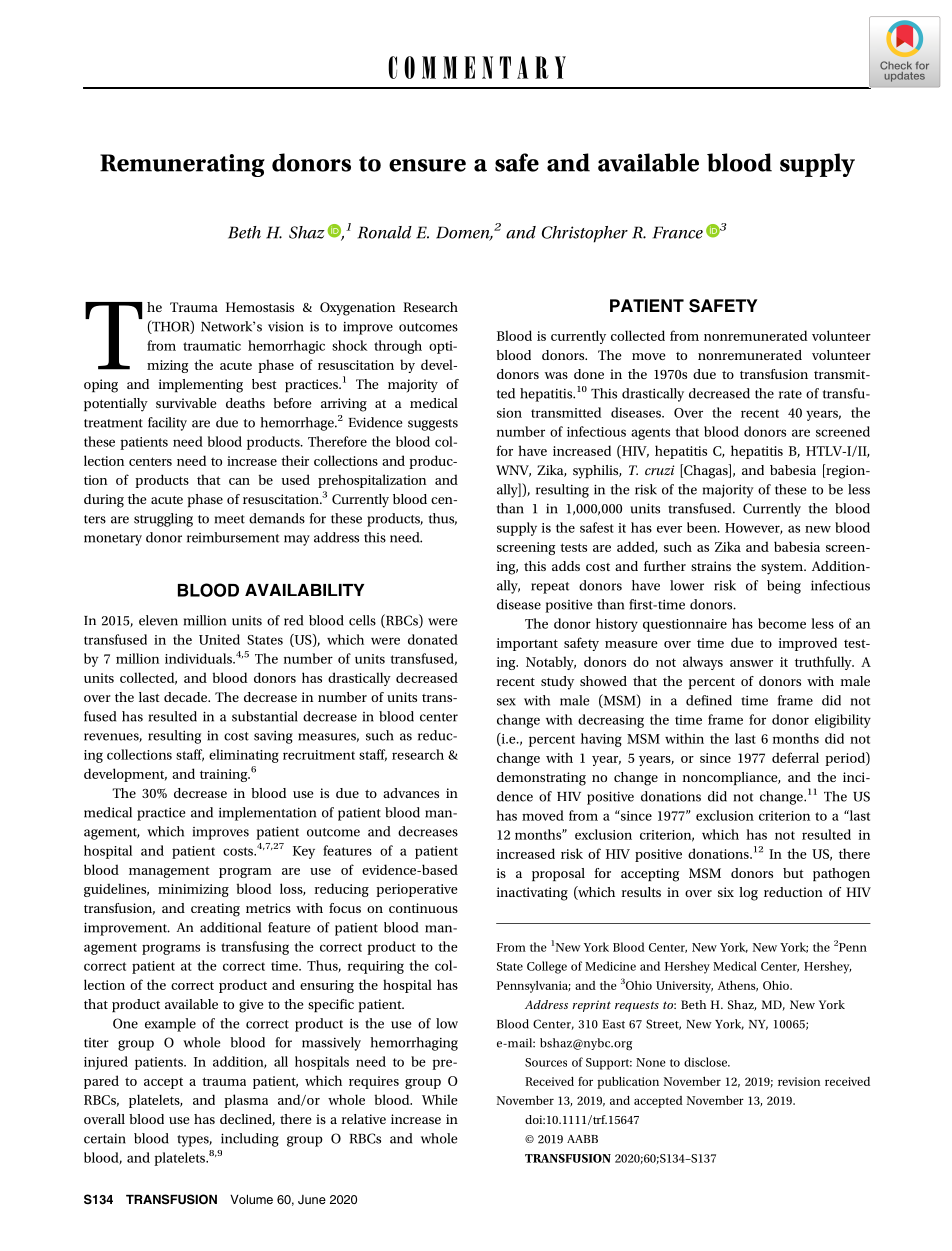 This screenshot has width=952, height=1251. I want to click on eliminating, so click(244, 756).
